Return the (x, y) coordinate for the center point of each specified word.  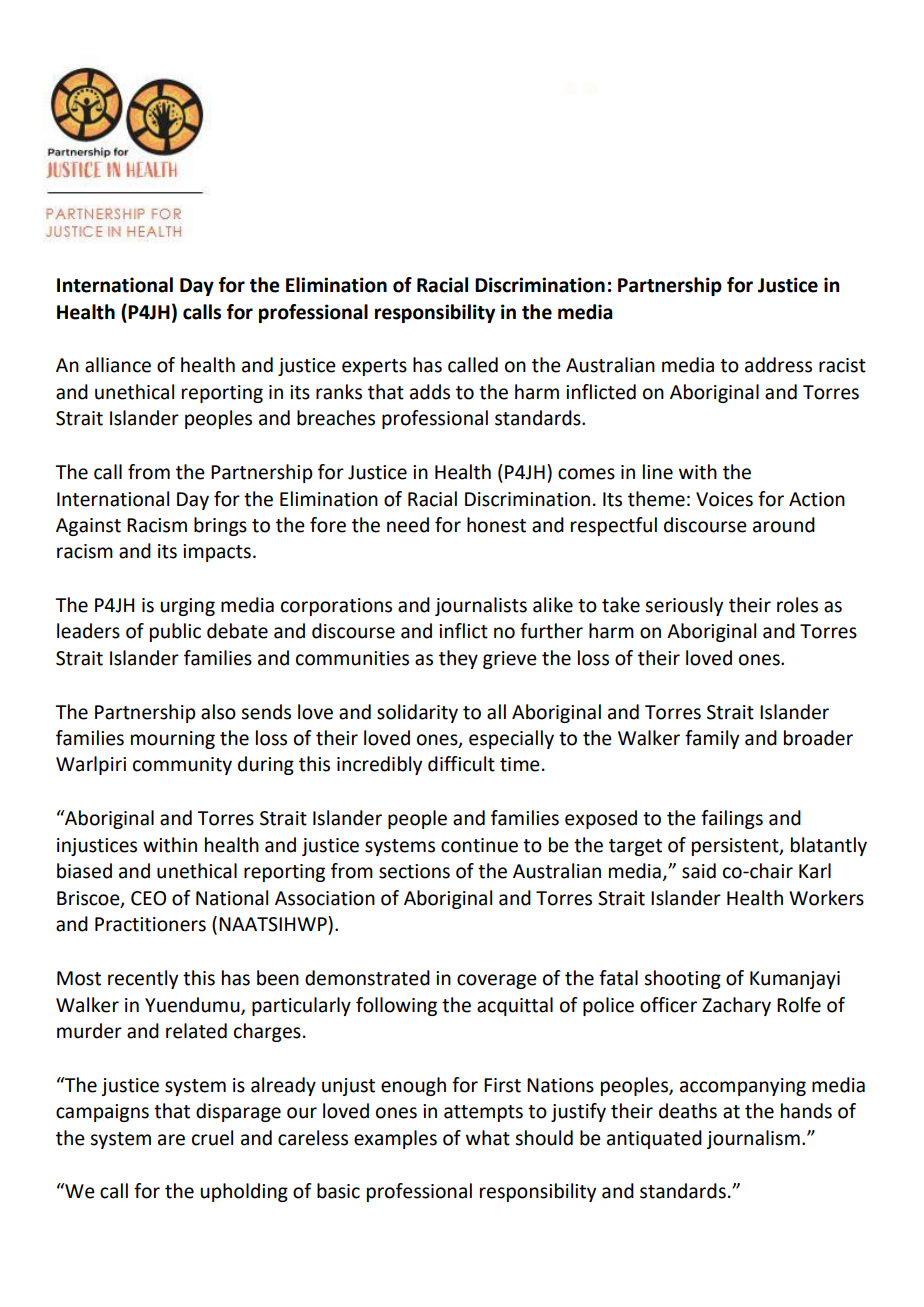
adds (430, 392)
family (712, 739)
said (699, 871)
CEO (148, 898)
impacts (217, 553)
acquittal (515, 1006)
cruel (212, 1138)
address (778, 365)
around (784, 525)
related (196, 1031)
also (218, 712)
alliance (118, 365)
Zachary (736, 1006)
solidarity (417, 713)
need (408, 525)
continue (479, 845)
